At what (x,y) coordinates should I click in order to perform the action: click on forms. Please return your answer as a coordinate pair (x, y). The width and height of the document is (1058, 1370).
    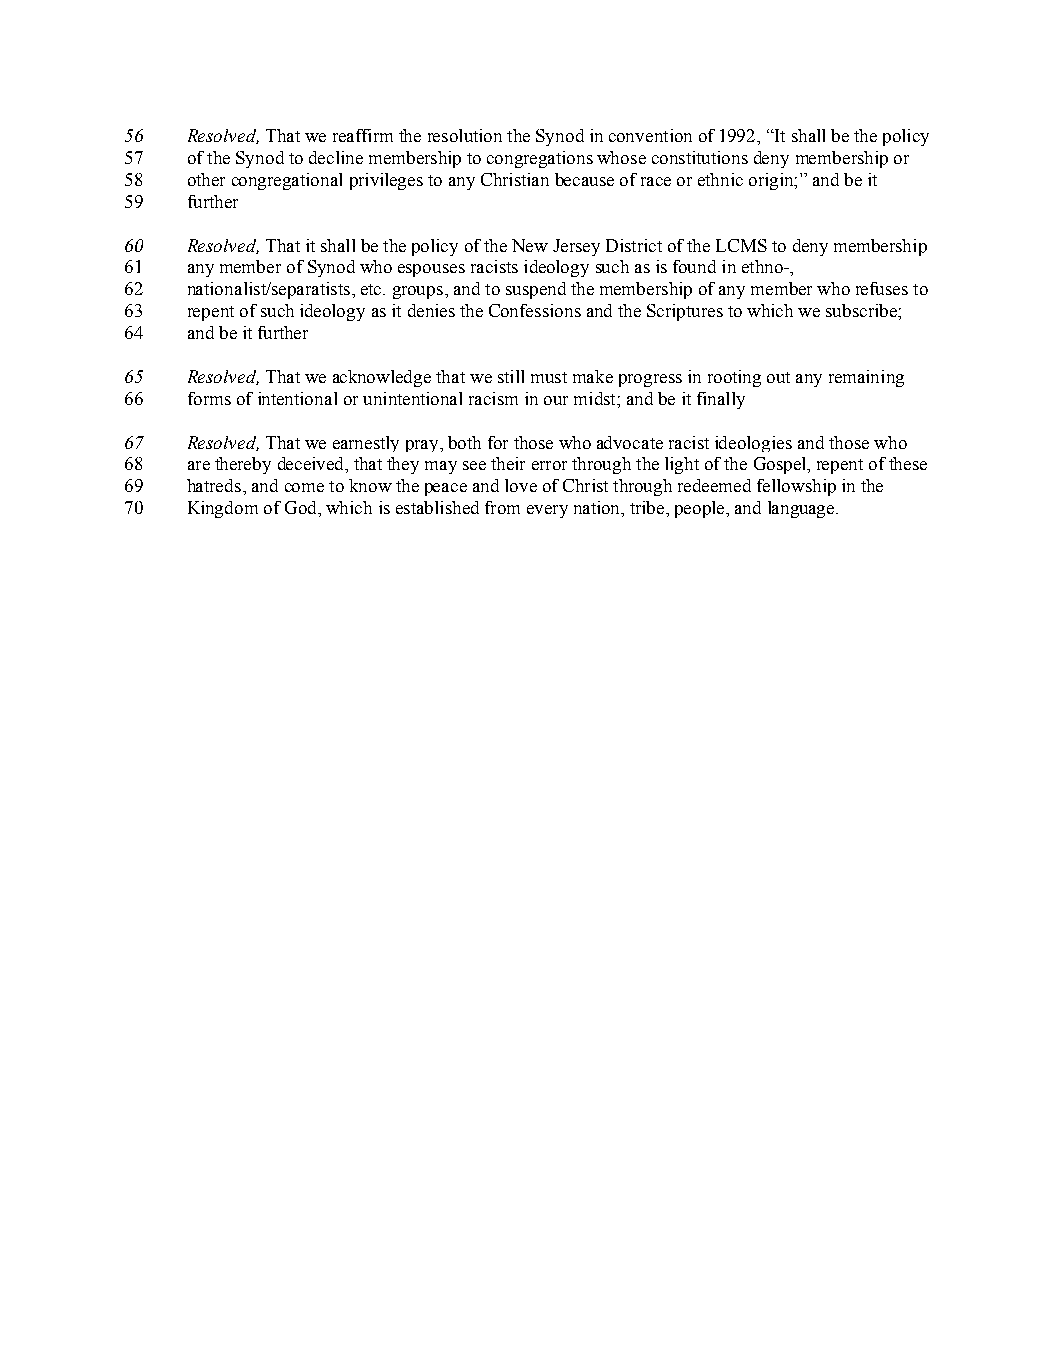
    Looking at the image, I should click on (209, 398).
